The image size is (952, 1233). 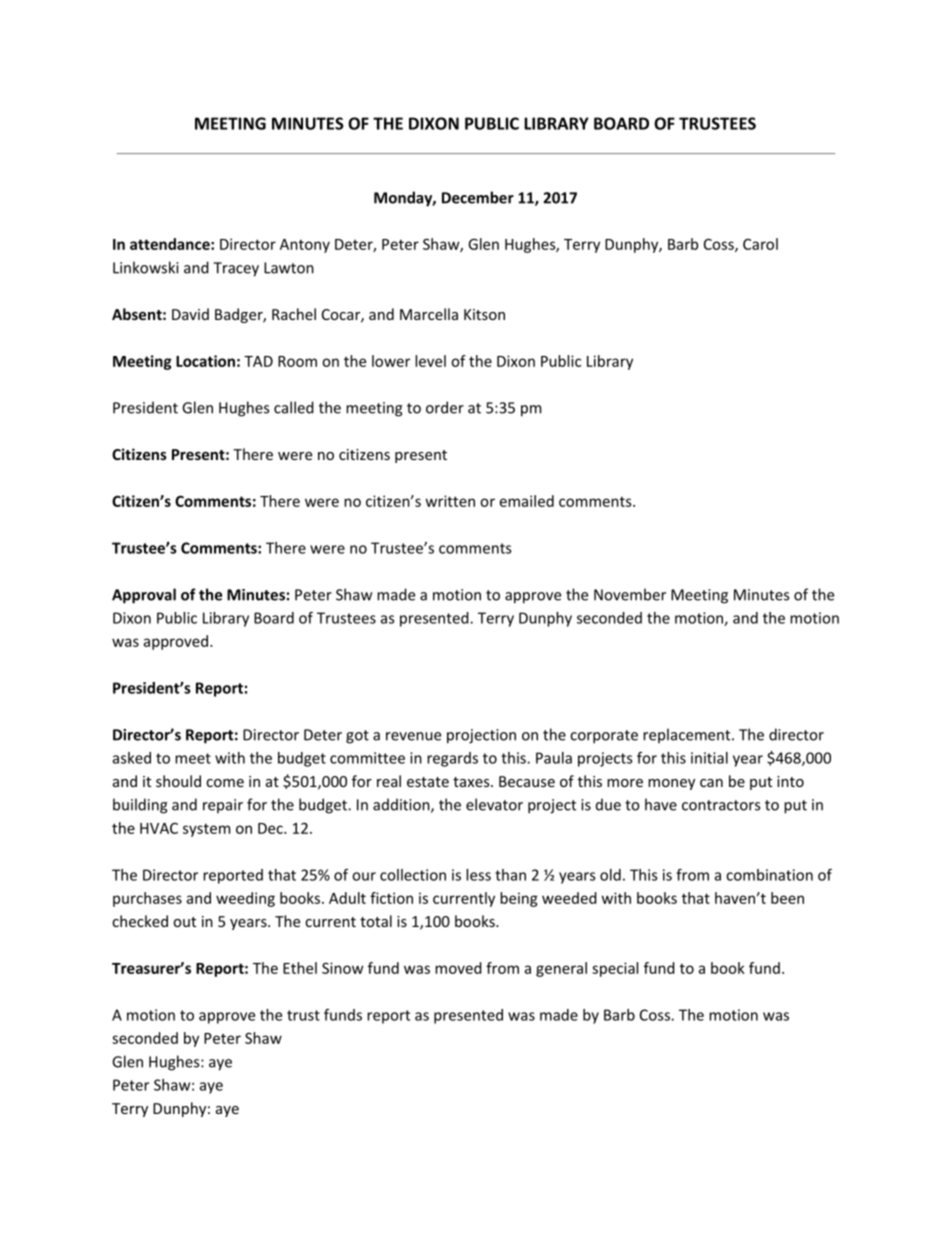 I want to click on moved, so click(x=458, y=968).
